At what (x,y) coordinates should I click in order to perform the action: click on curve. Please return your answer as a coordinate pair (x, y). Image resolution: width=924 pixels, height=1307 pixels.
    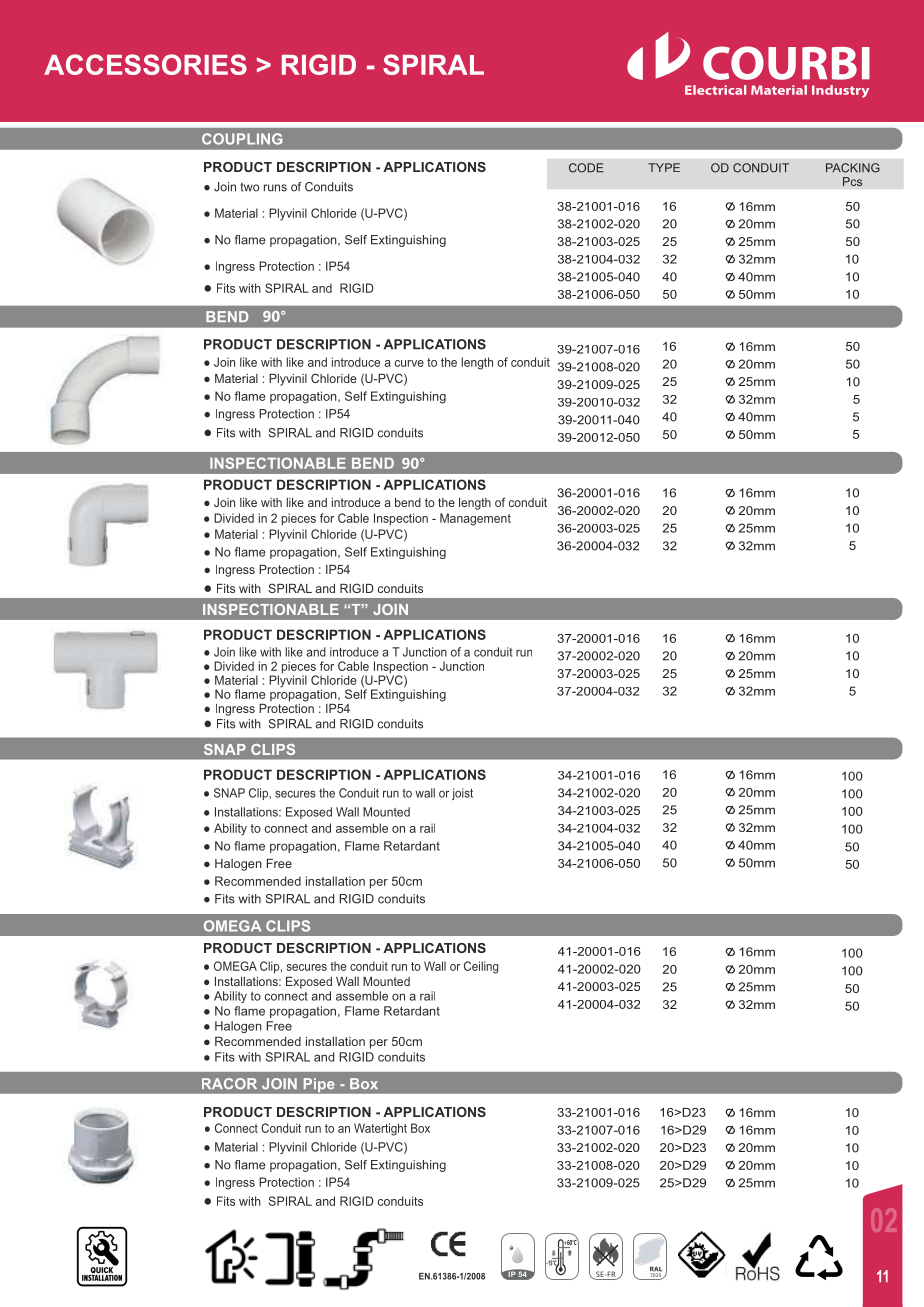
    Looking at the image, I should click on (409, 363).
